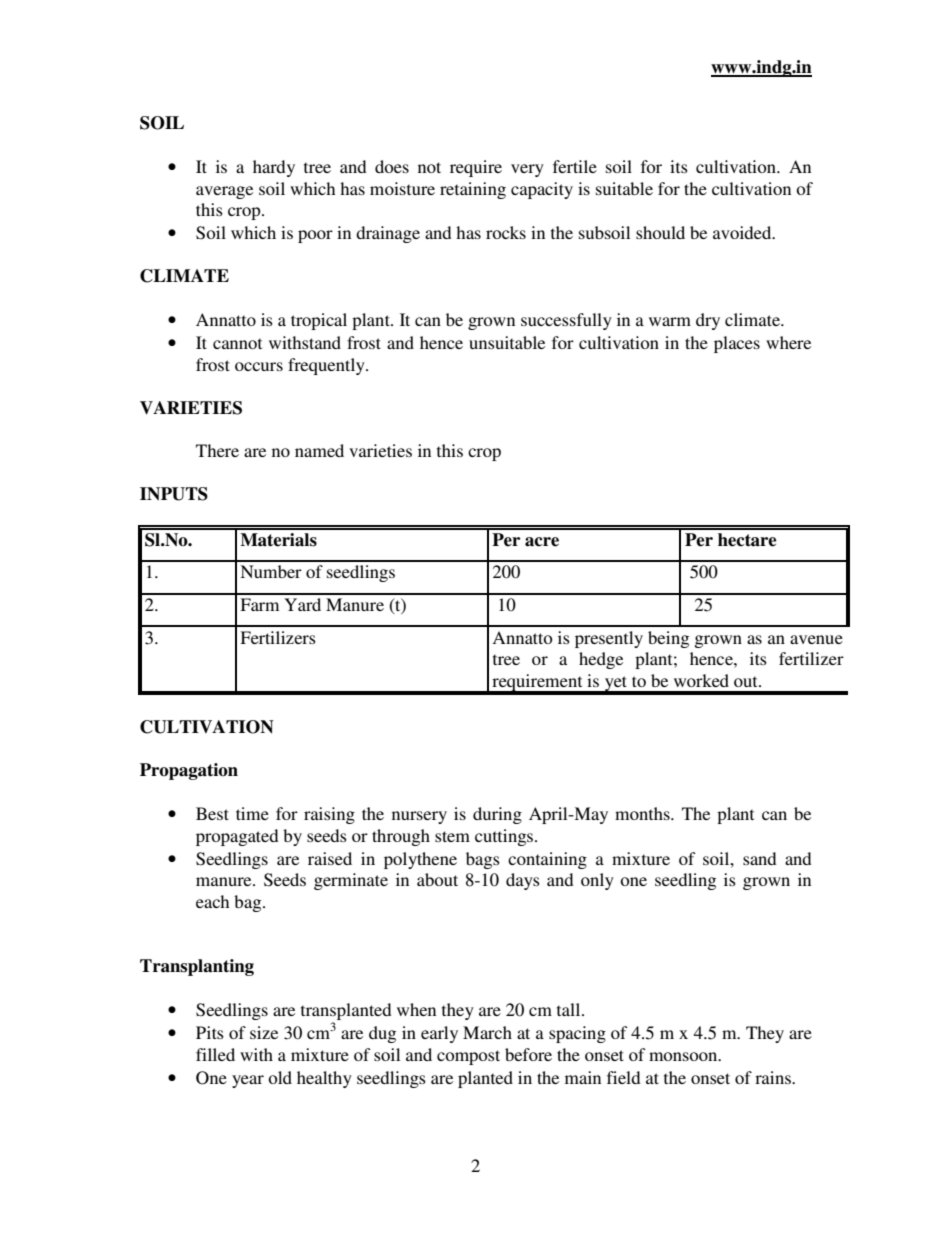  Describe the element at coordinates (743, 232) in the document. I see `avoided` at that location.
